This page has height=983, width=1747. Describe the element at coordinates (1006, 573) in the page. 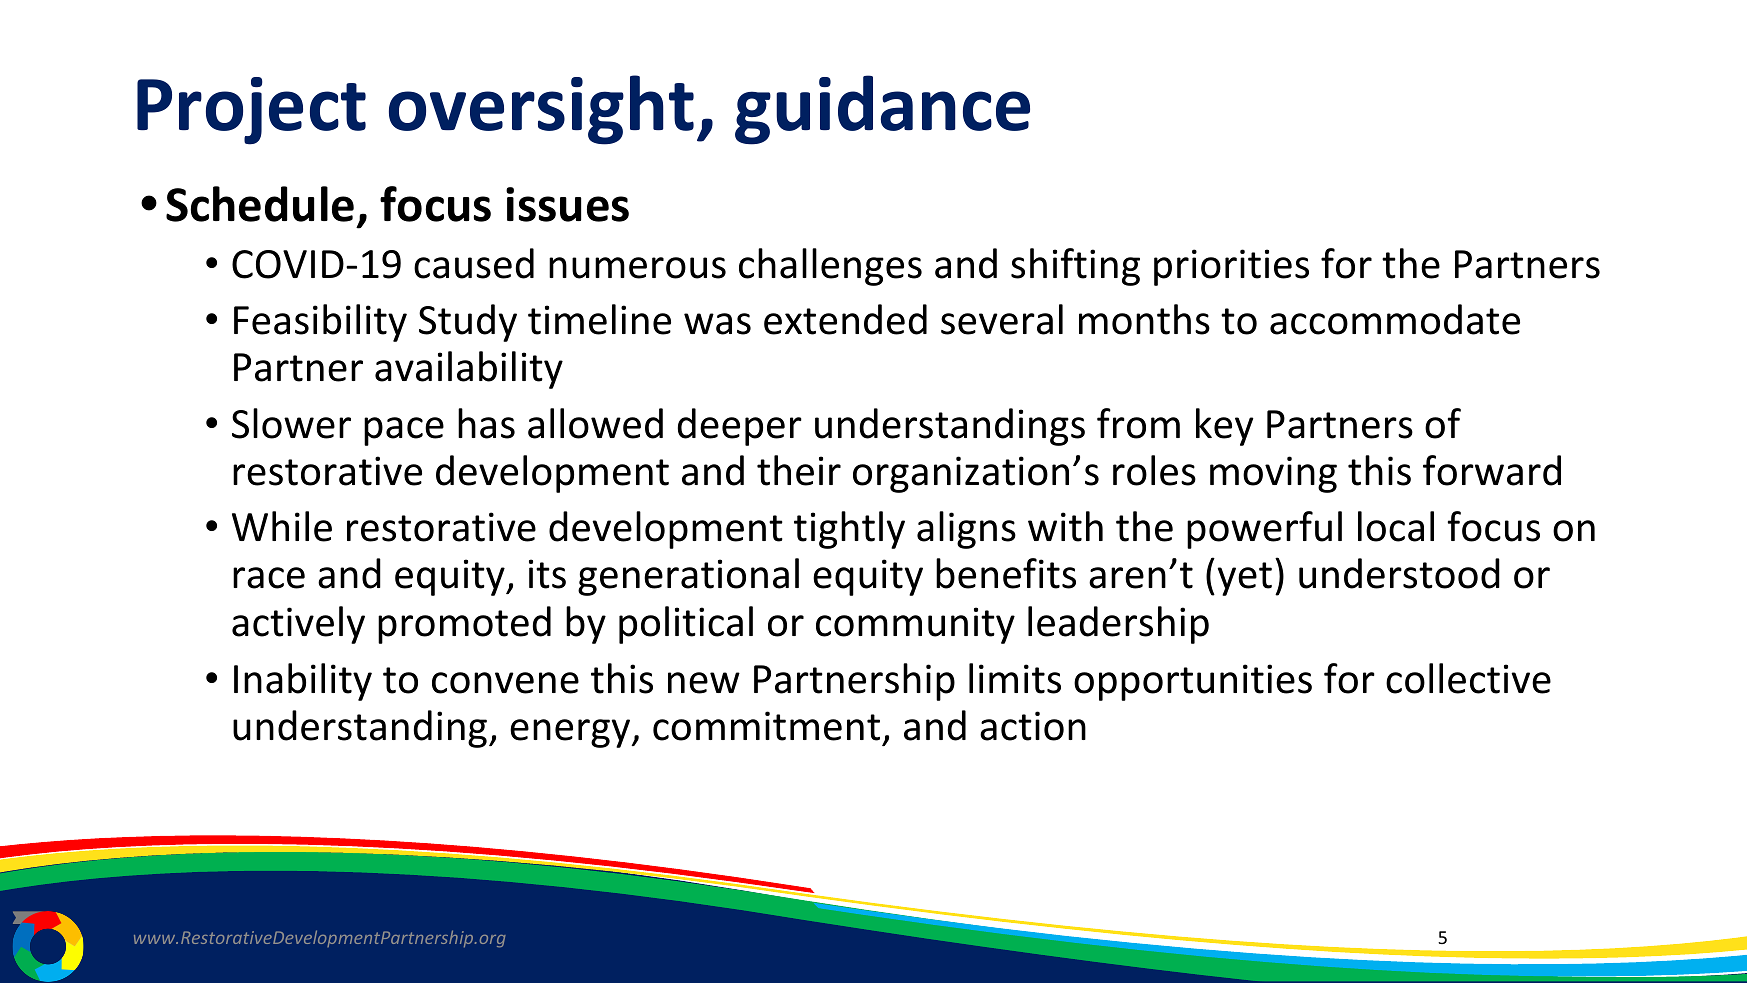

I see `benefits` at that location.
